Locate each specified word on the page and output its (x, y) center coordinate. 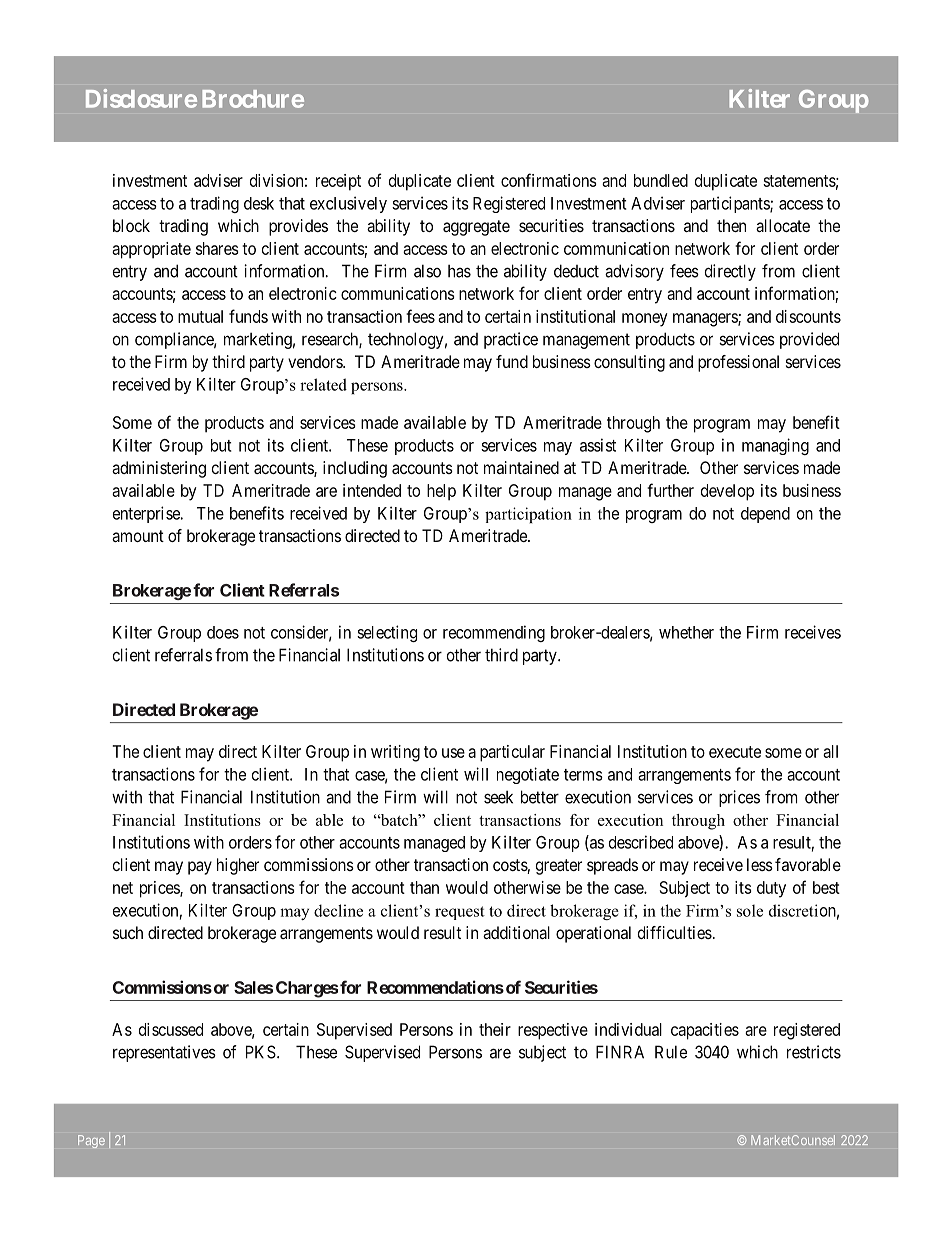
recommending (494, 633)
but (221, 445)
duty (771, 889)
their (495, 1029)
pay (200, 868)
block (131, 225)
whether (686, 632)
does (223, 632)
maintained (521, 467)
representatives (164, 1053)
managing (775, 446)
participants (731, 204)
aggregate (476, 228)
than (424, 887)
